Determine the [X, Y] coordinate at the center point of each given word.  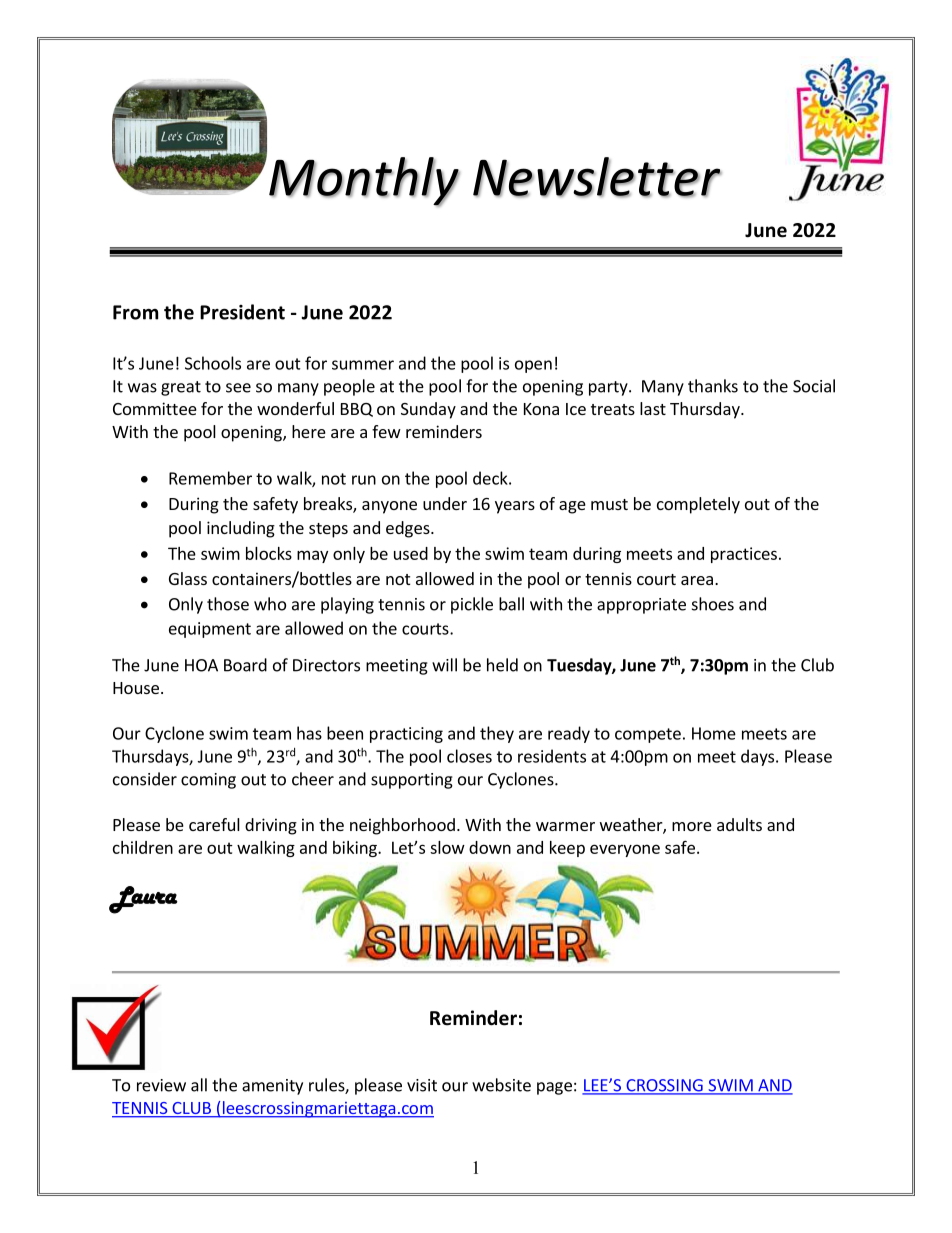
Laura [143, 900]
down [490, 847]
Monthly [364, 182]
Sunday [428, 410]
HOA [201, 665]
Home [714, 733]
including [241, 529]
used [411, 553]
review [161, 1085]
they [497, 734]
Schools [213, 363]
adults [739, 824]
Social [814, 386]
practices [744, 555]
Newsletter [597, 177]
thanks [713, 386]
